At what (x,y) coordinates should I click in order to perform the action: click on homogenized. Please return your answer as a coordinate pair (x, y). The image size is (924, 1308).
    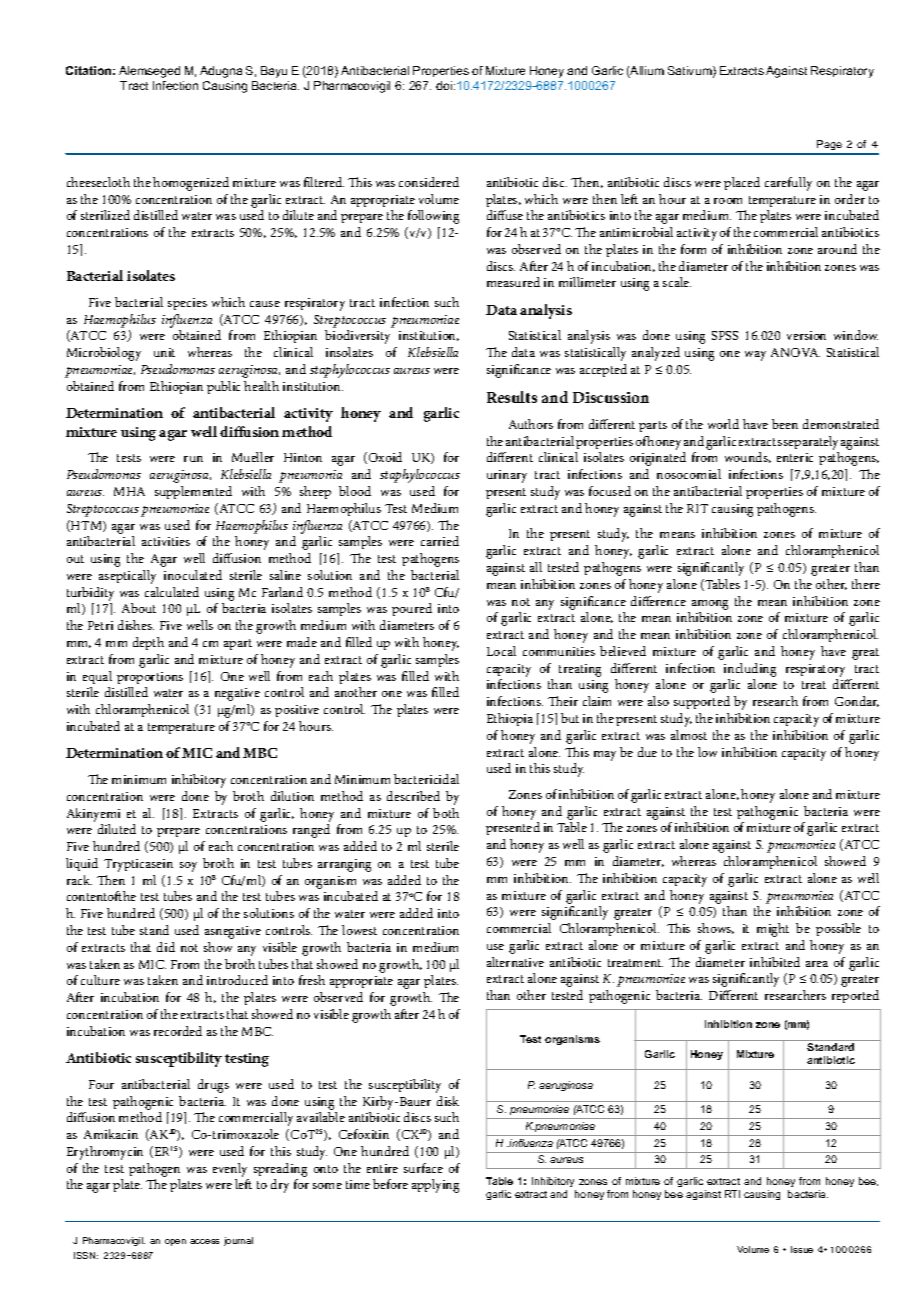
    Looking at the image, I should click on (191, 184).
